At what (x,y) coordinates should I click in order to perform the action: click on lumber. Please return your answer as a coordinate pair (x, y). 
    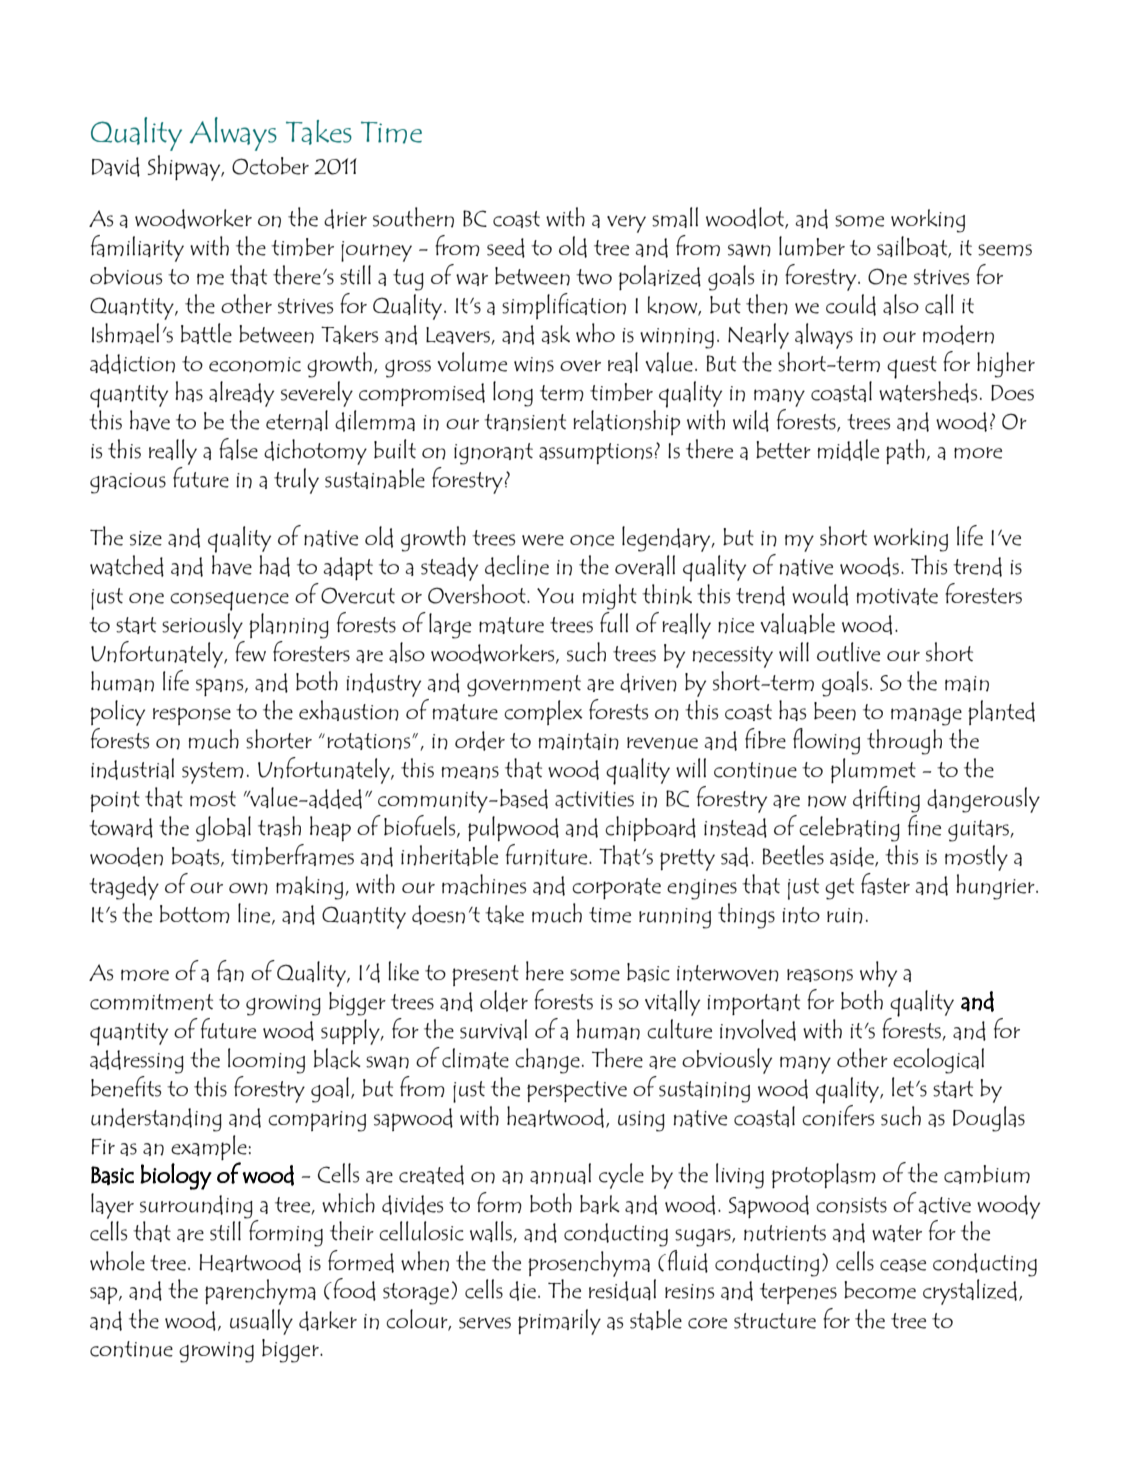
    Looking at the image, I should click on (812, 246).
